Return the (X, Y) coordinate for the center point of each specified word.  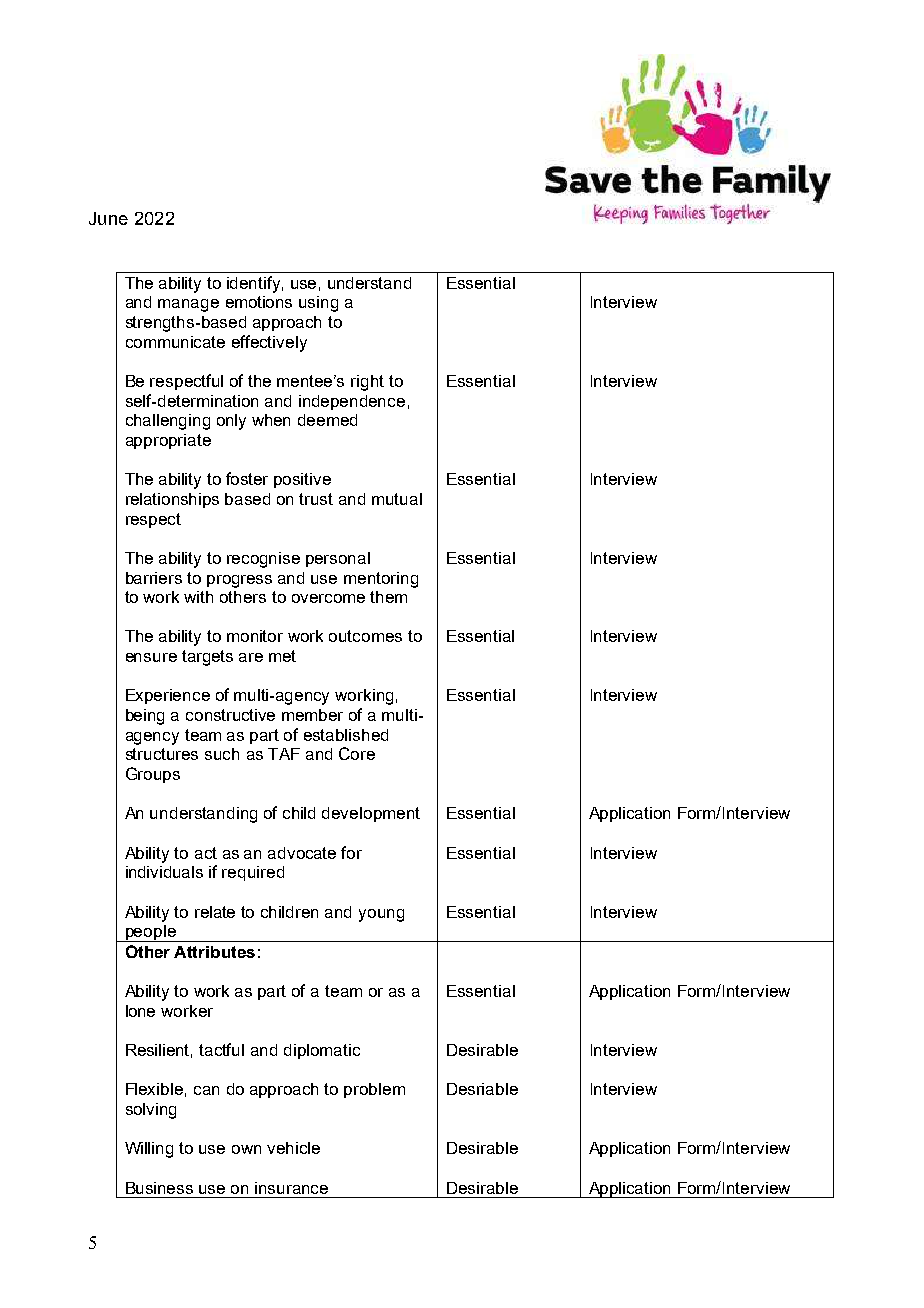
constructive (230, 715)
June (108, 218)
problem (374, 1090)
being (145, 717)
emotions (259, 302)
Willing (149, 1150)
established (346, 735)
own (246, 1149)
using (318, 304)
